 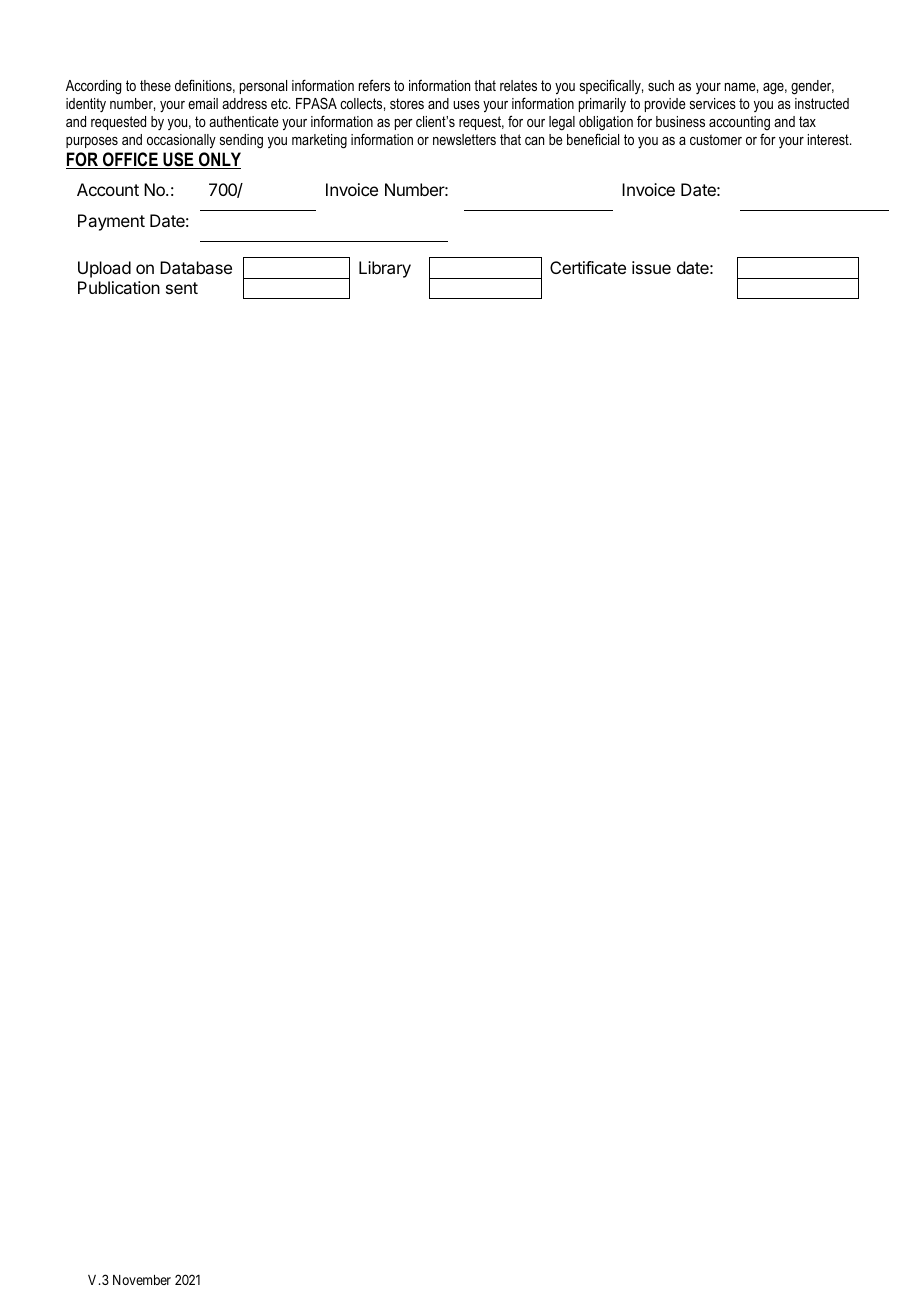 I want to click on Library, so click(x=385, y=269).
